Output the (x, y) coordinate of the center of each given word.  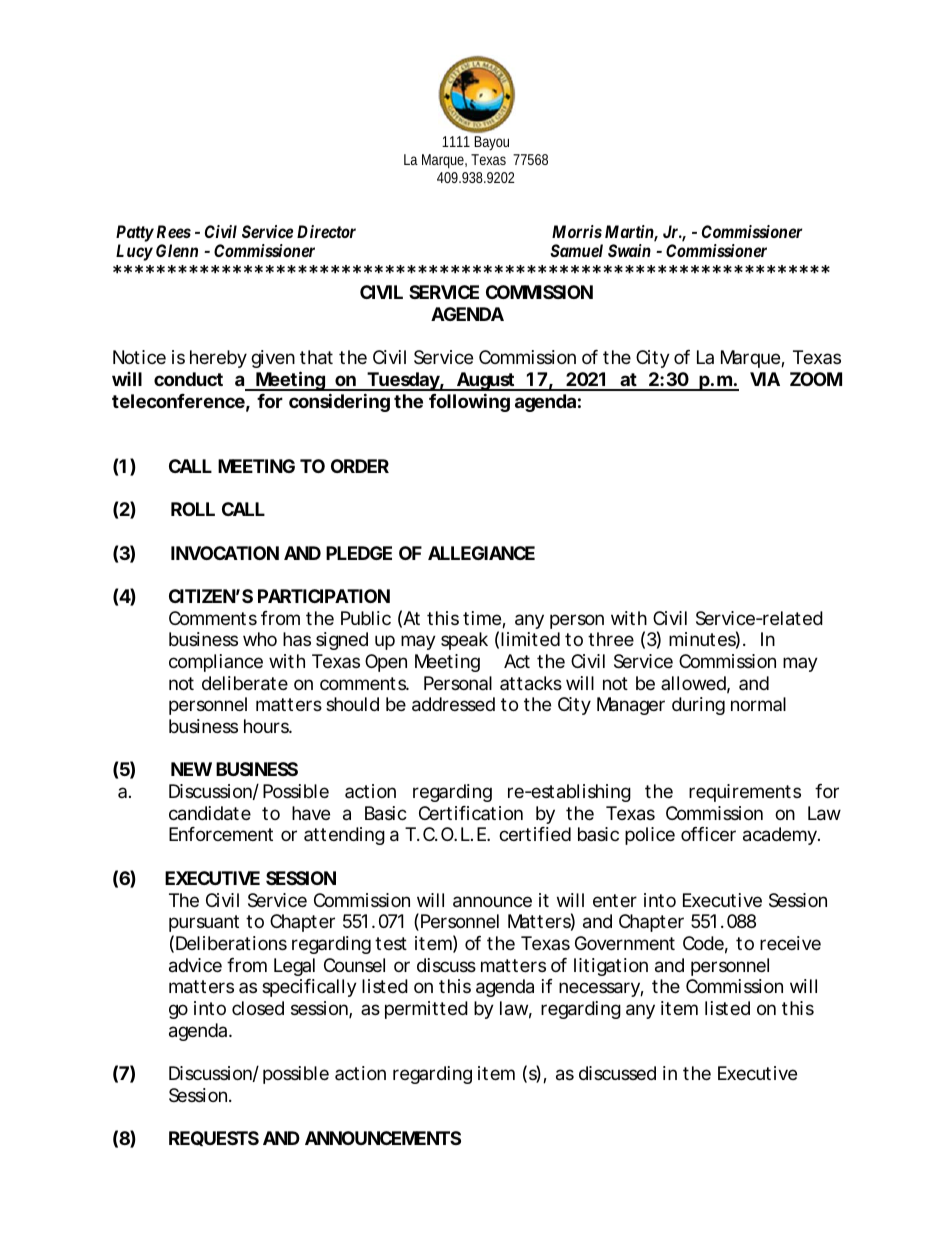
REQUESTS (214, 1138)
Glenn (177, 250)
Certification (471, 813)
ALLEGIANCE (481, 553)
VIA (765, 379)
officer (708, 834)
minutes (704, 640)
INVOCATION (225, 553)
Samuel (576, 250)
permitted (426, 1010)
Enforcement (221, 834)
